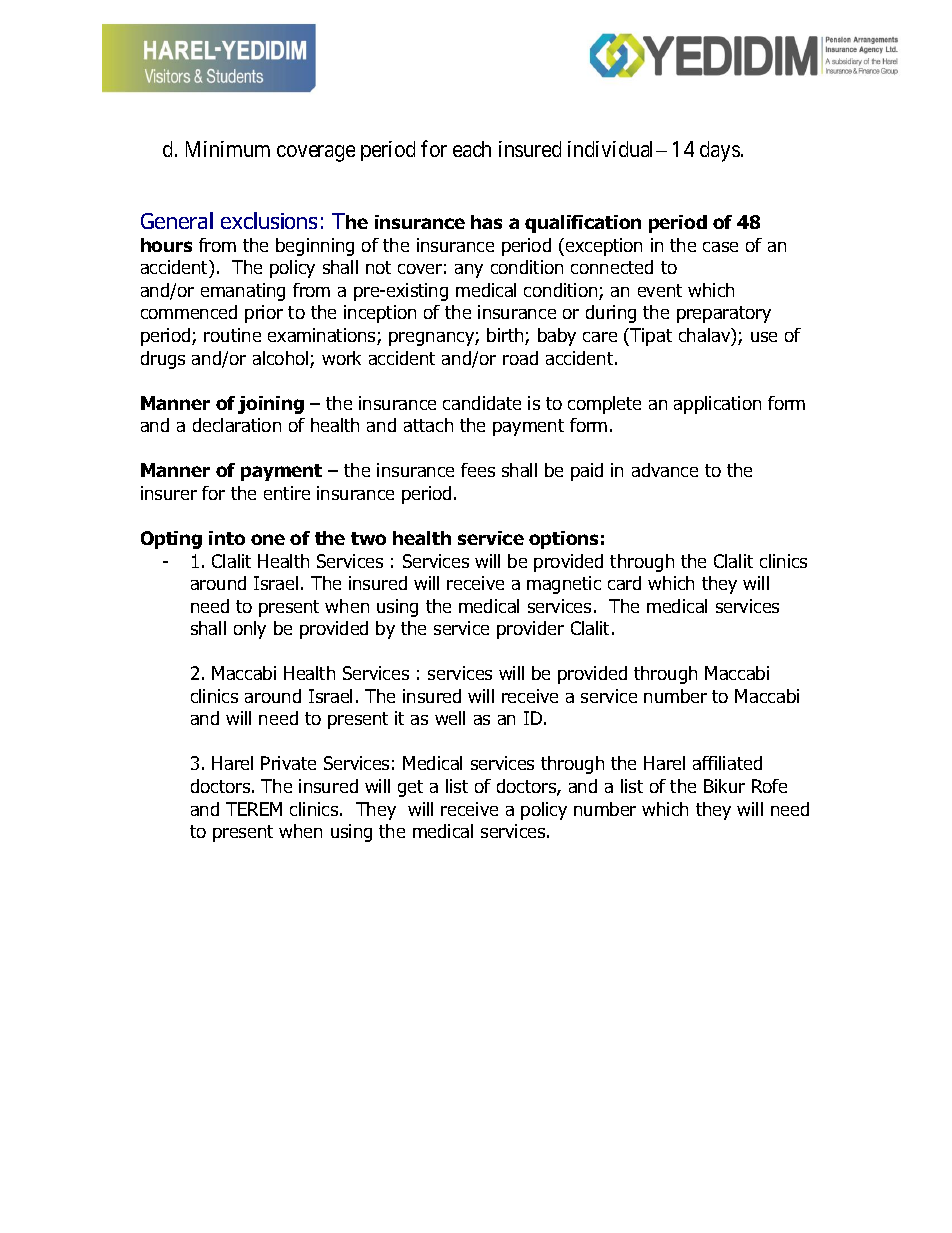 The height and width of the screenshot is (1233, 952). Describe the element at coordinates (665, 470) in the screenshot. I see `advance` at that location.
